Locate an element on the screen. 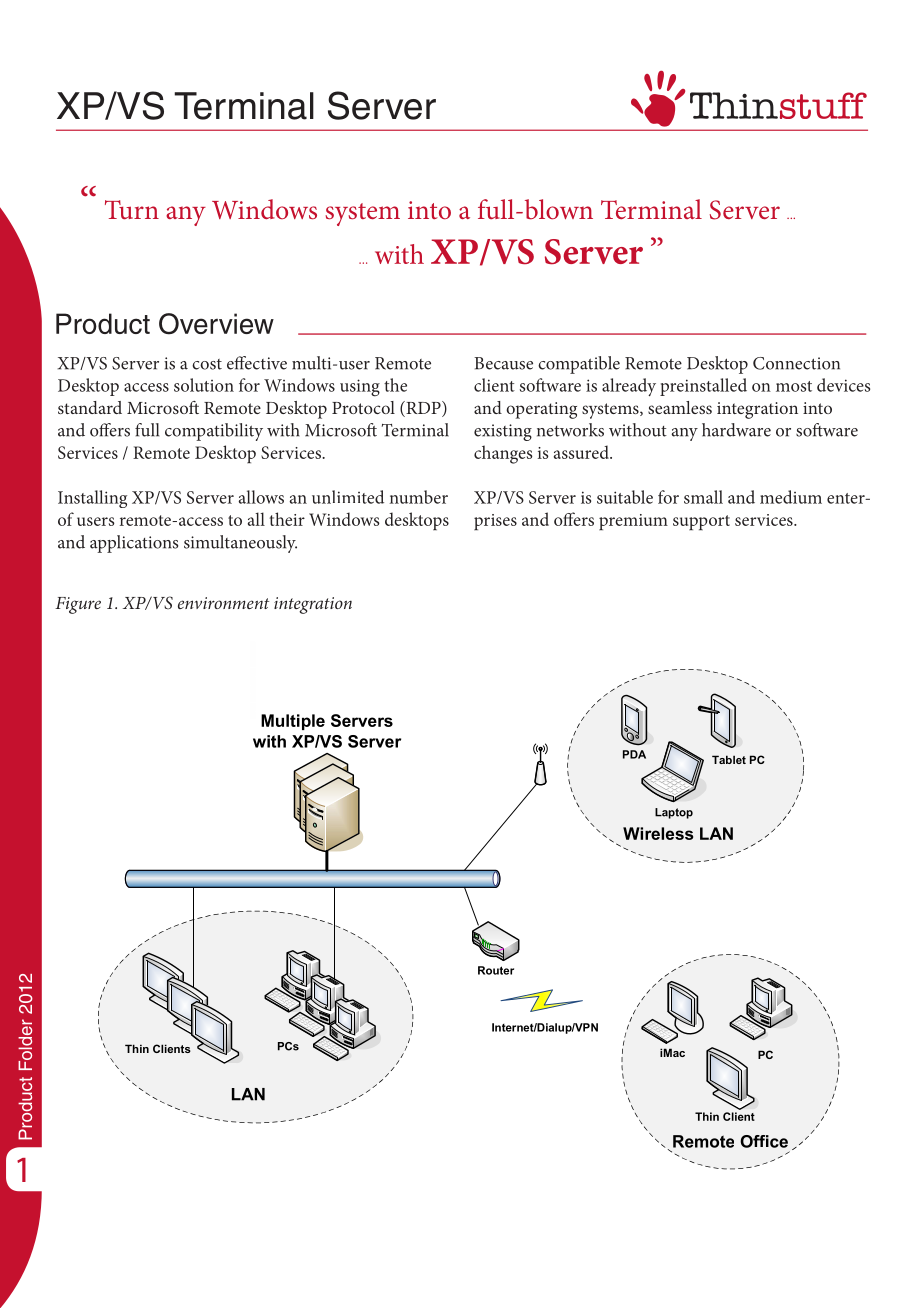 This screenshot has height=1308, width=924. RDP is located at coordinates (423, 409).
